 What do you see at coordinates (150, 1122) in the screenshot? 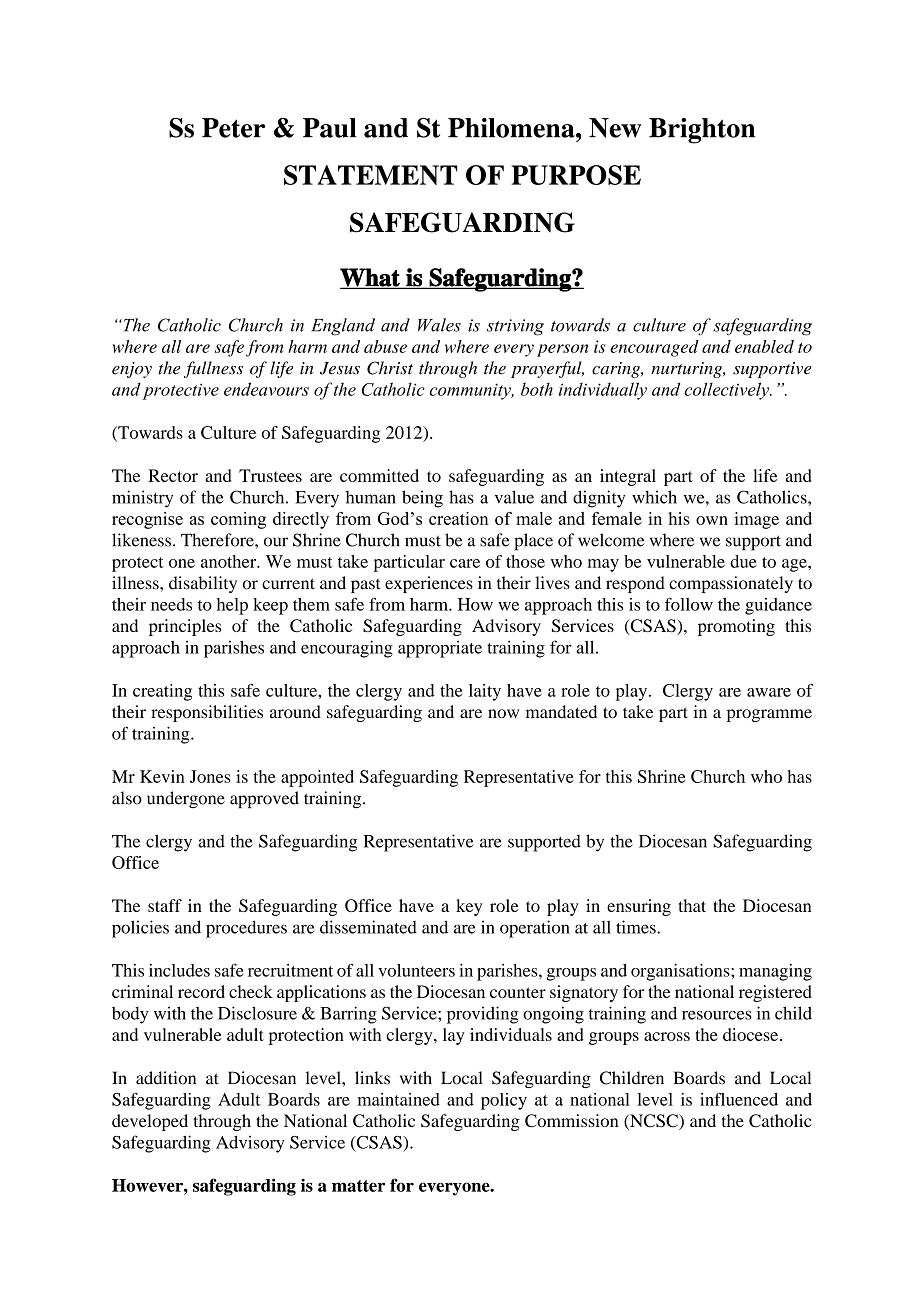
I see `developed` at bounding box center [150, 1122].
